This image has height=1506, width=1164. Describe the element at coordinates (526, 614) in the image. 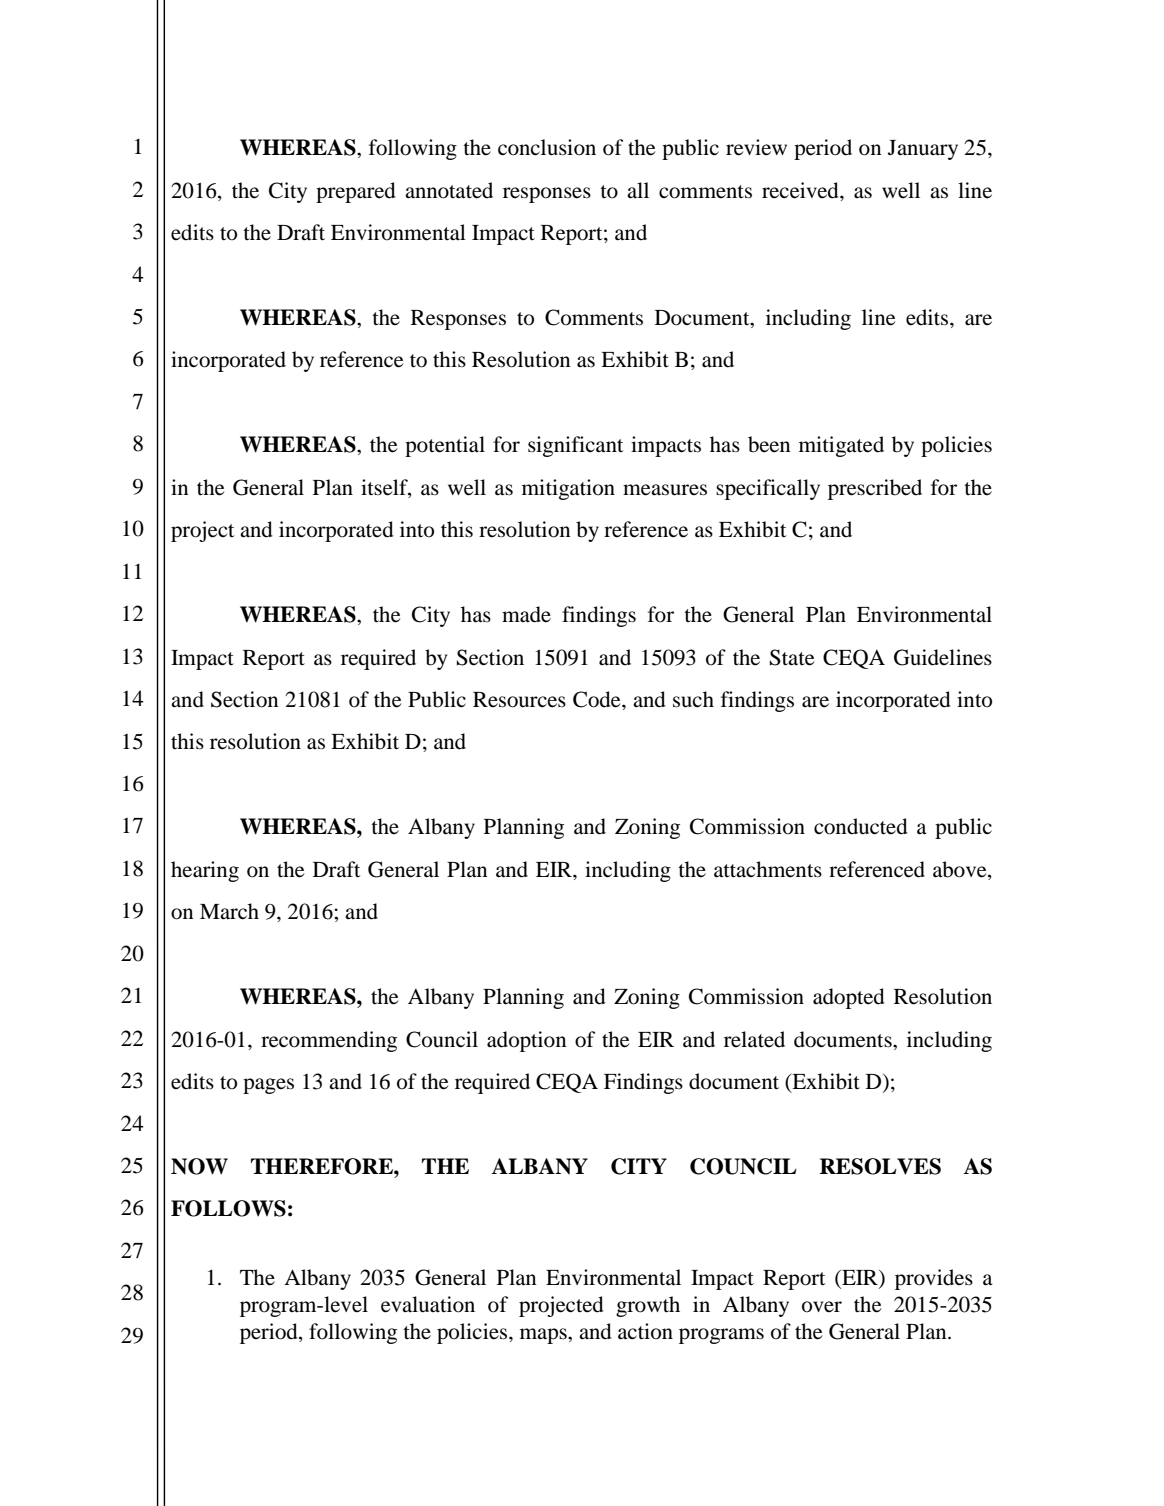

I see `made` at that location.
